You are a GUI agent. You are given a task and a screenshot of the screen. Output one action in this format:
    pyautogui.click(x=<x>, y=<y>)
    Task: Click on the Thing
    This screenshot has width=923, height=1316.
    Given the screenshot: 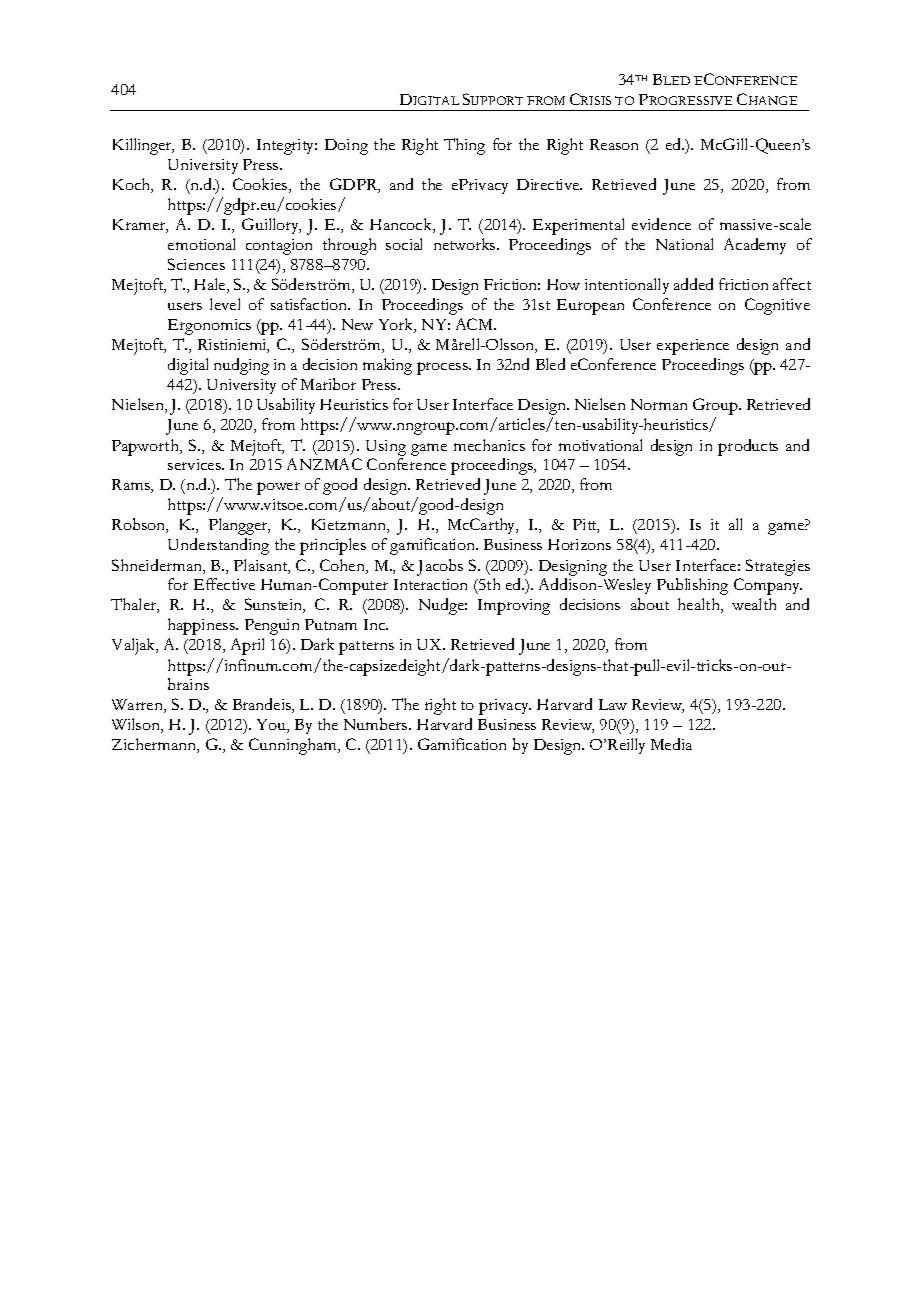 What is the action you would take?
    pyautogui.click(x=464, y=146)
